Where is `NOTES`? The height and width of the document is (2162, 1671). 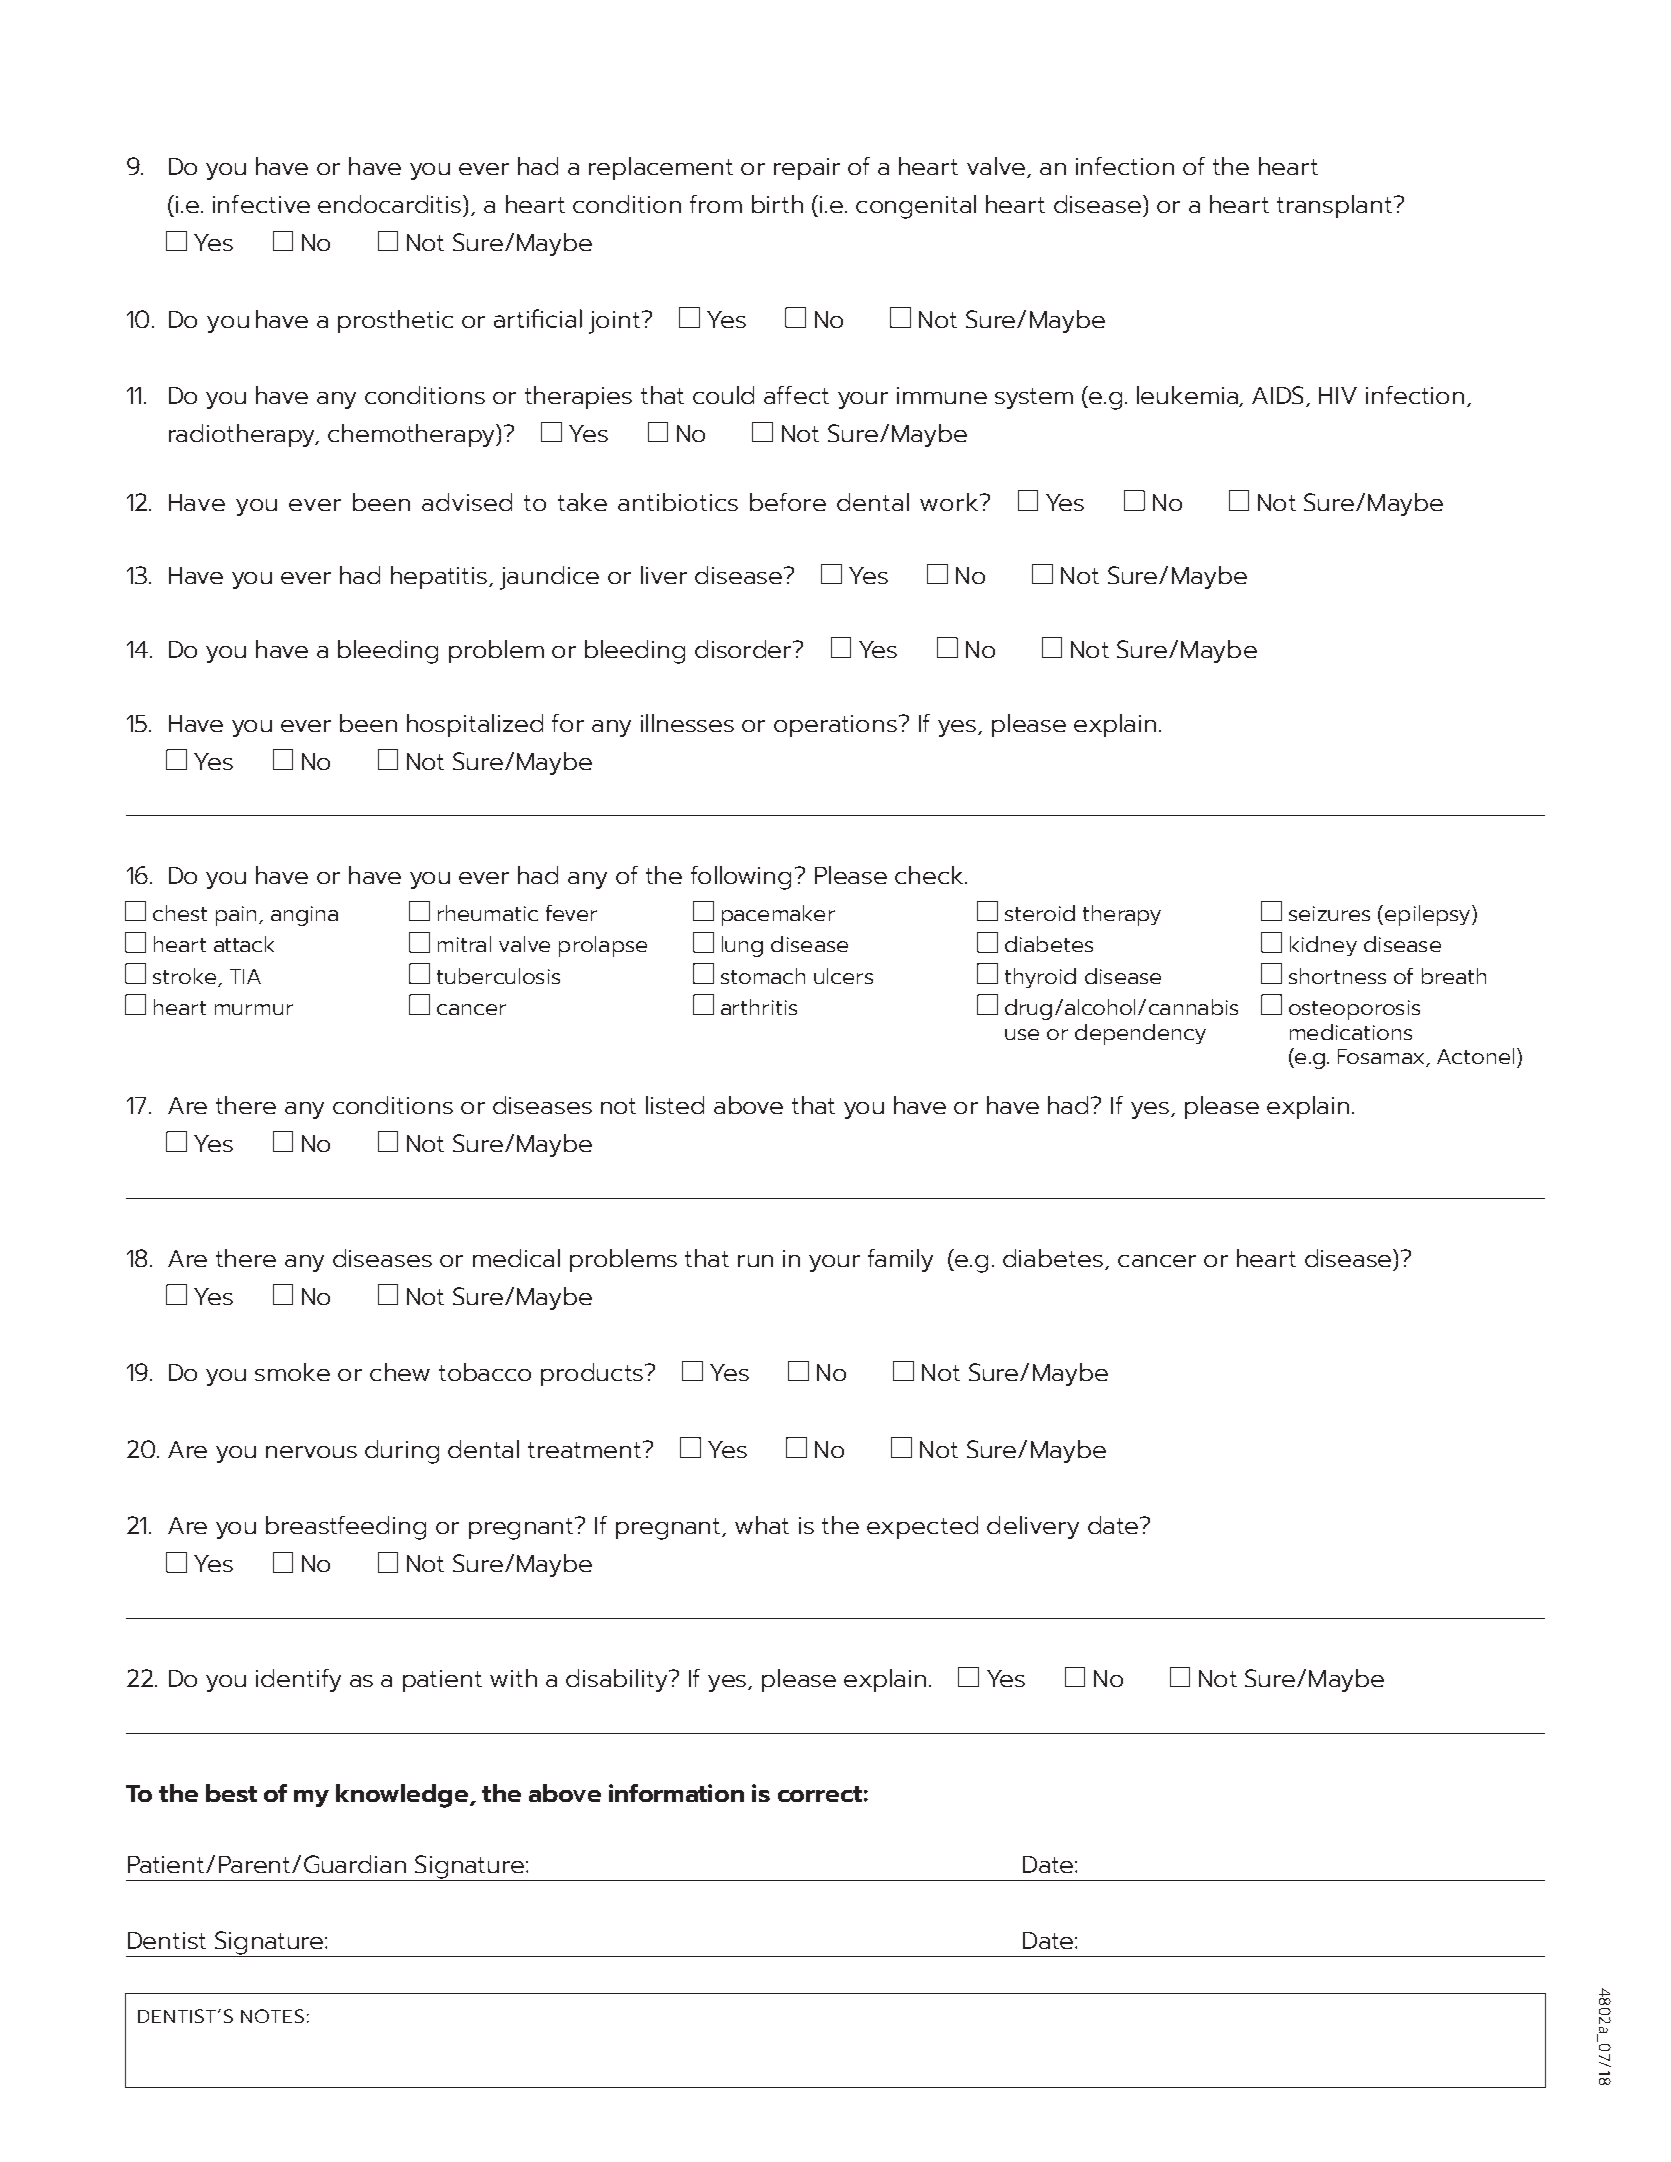
NOTES is located at coordinates (272, 2016).
